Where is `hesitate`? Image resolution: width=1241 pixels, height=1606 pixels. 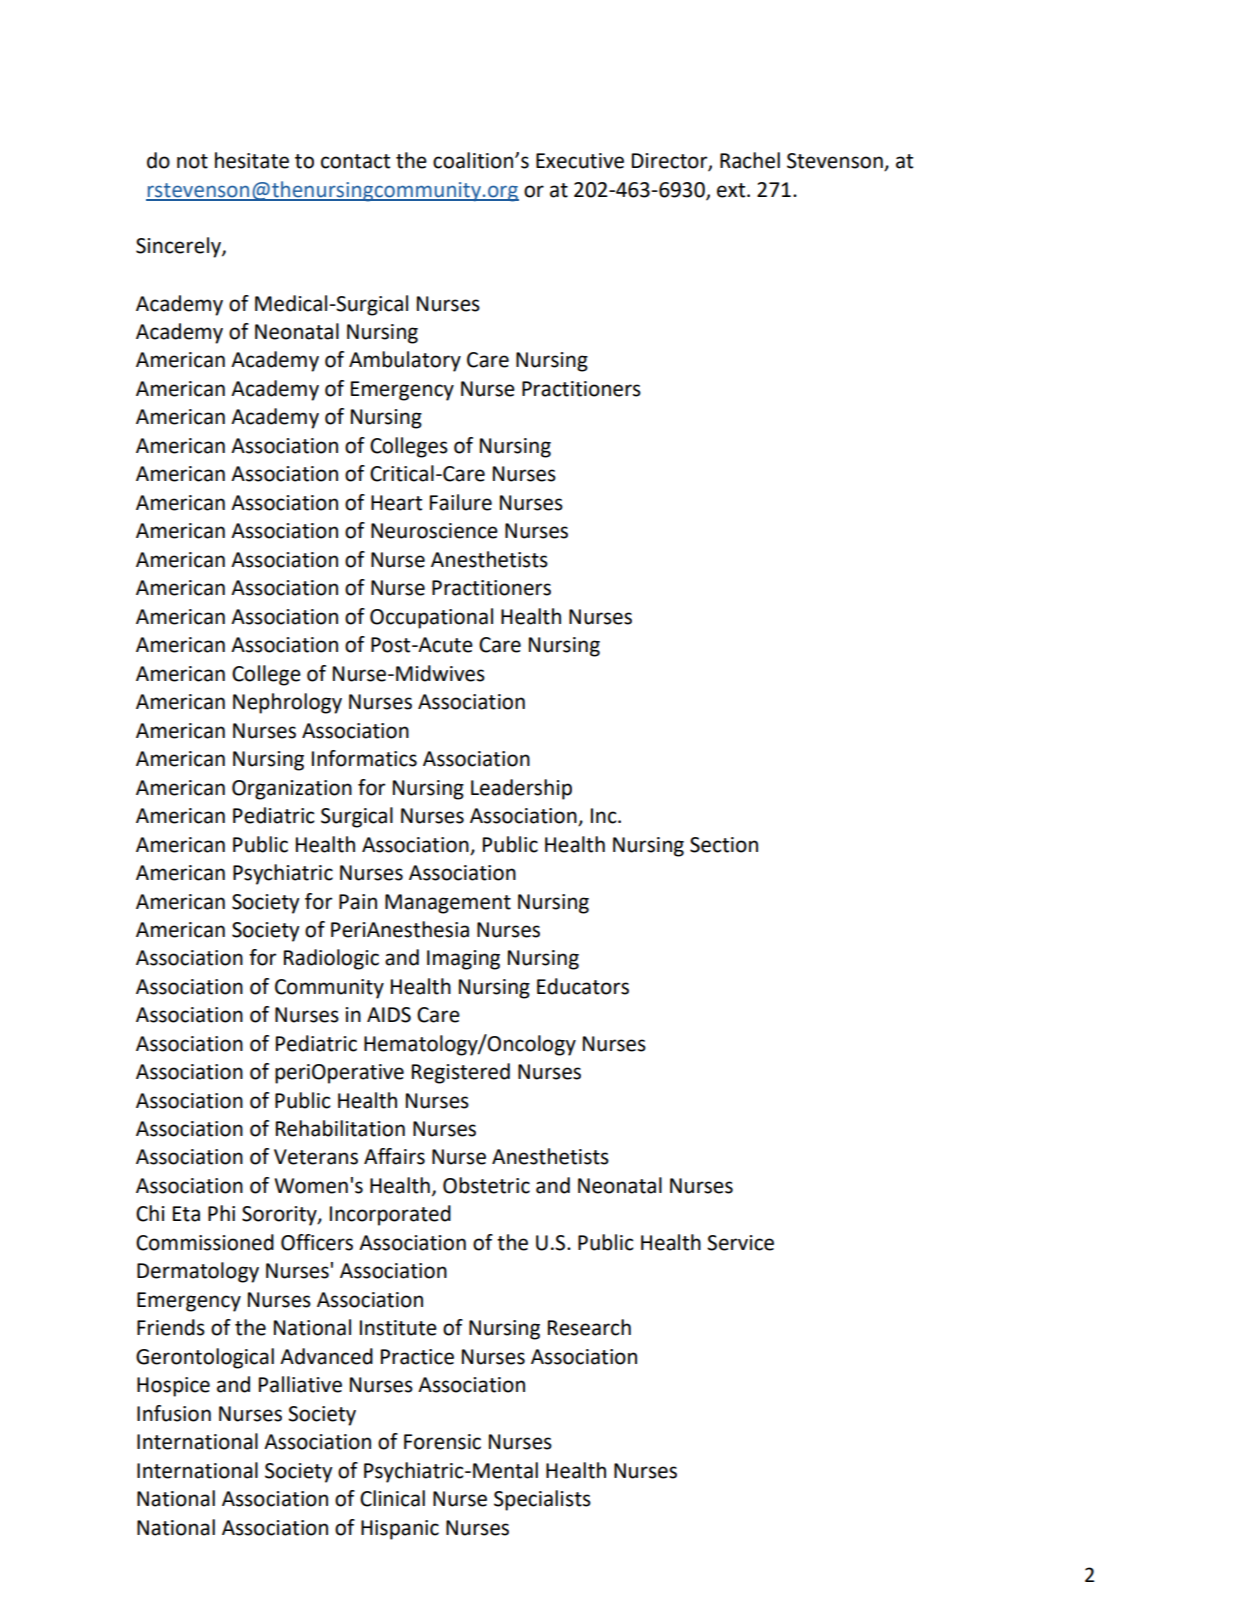
hesitate is located at coordinates (252, 160).
